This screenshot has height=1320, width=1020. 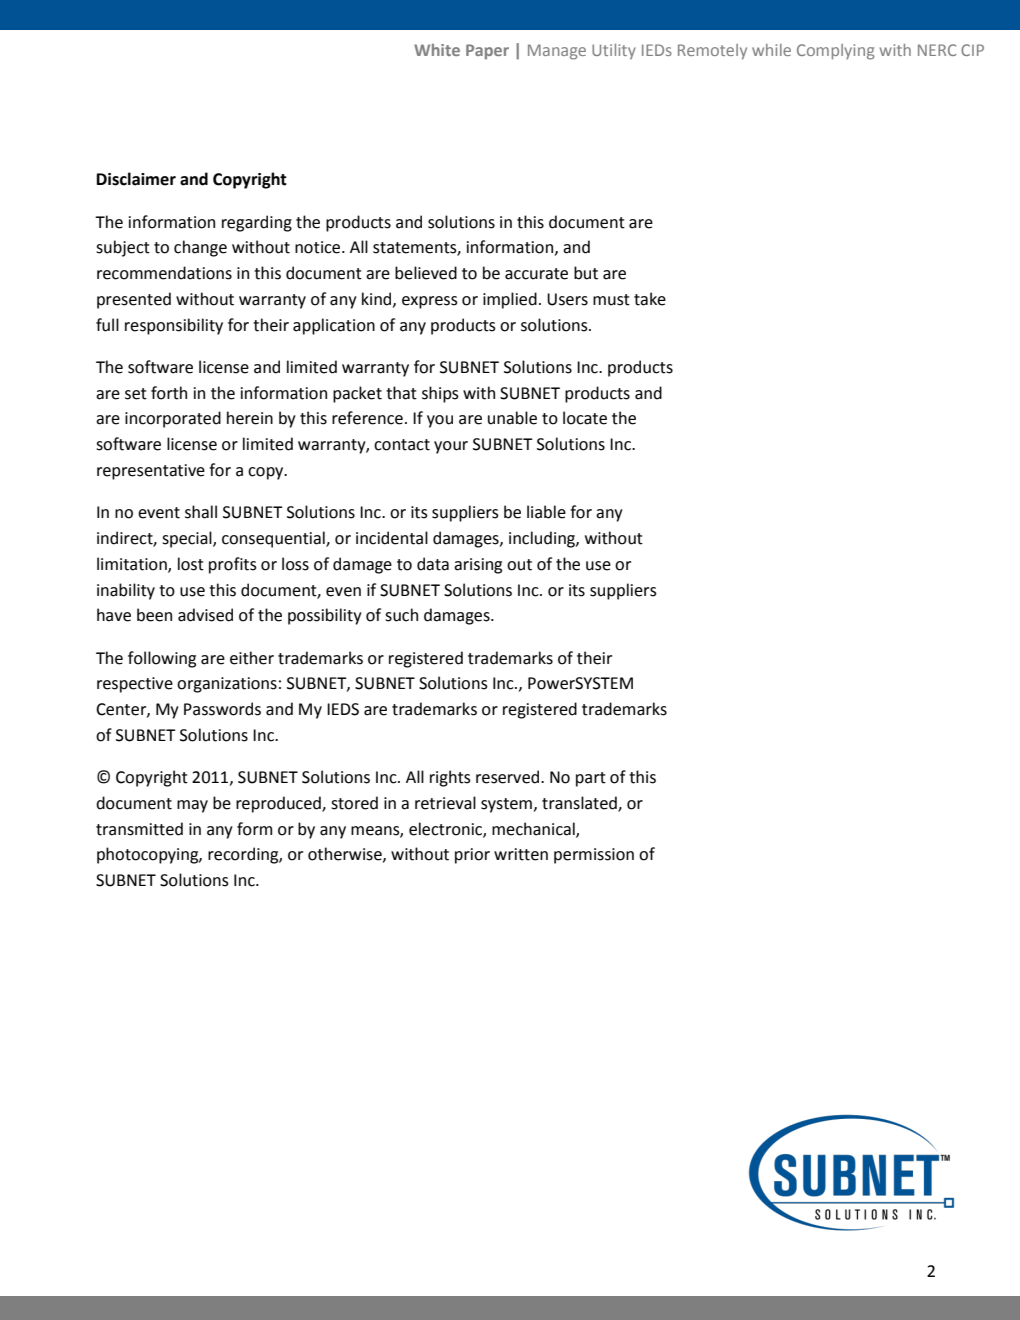 I want to click on White, so click(x=437, y=50).
